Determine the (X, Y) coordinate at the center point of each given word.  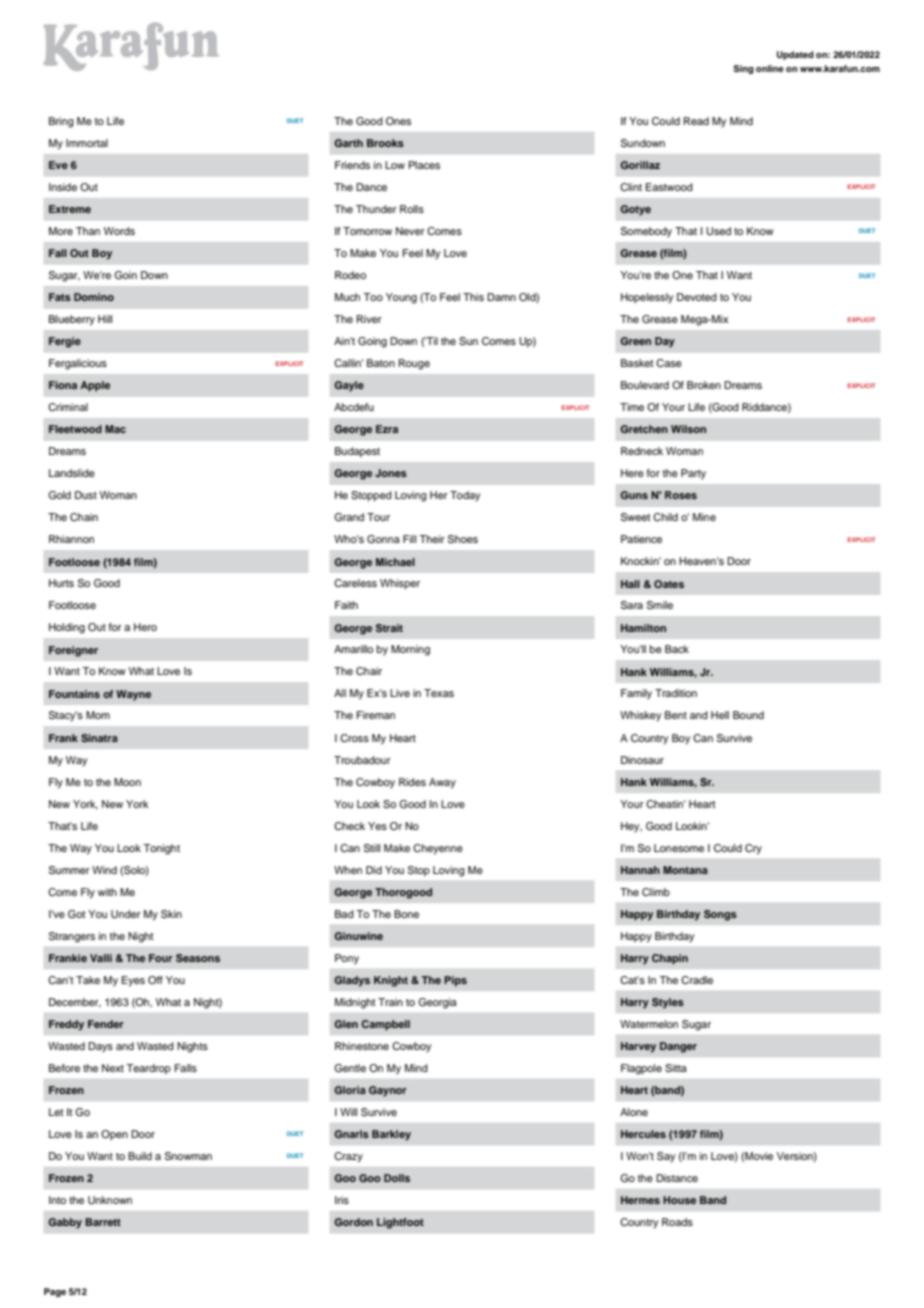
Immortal (87, 143)
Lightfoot (400, 1223)
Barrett (103, 1222)
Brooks (385, 143)
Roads (677, 1222)
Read (696, 121)
